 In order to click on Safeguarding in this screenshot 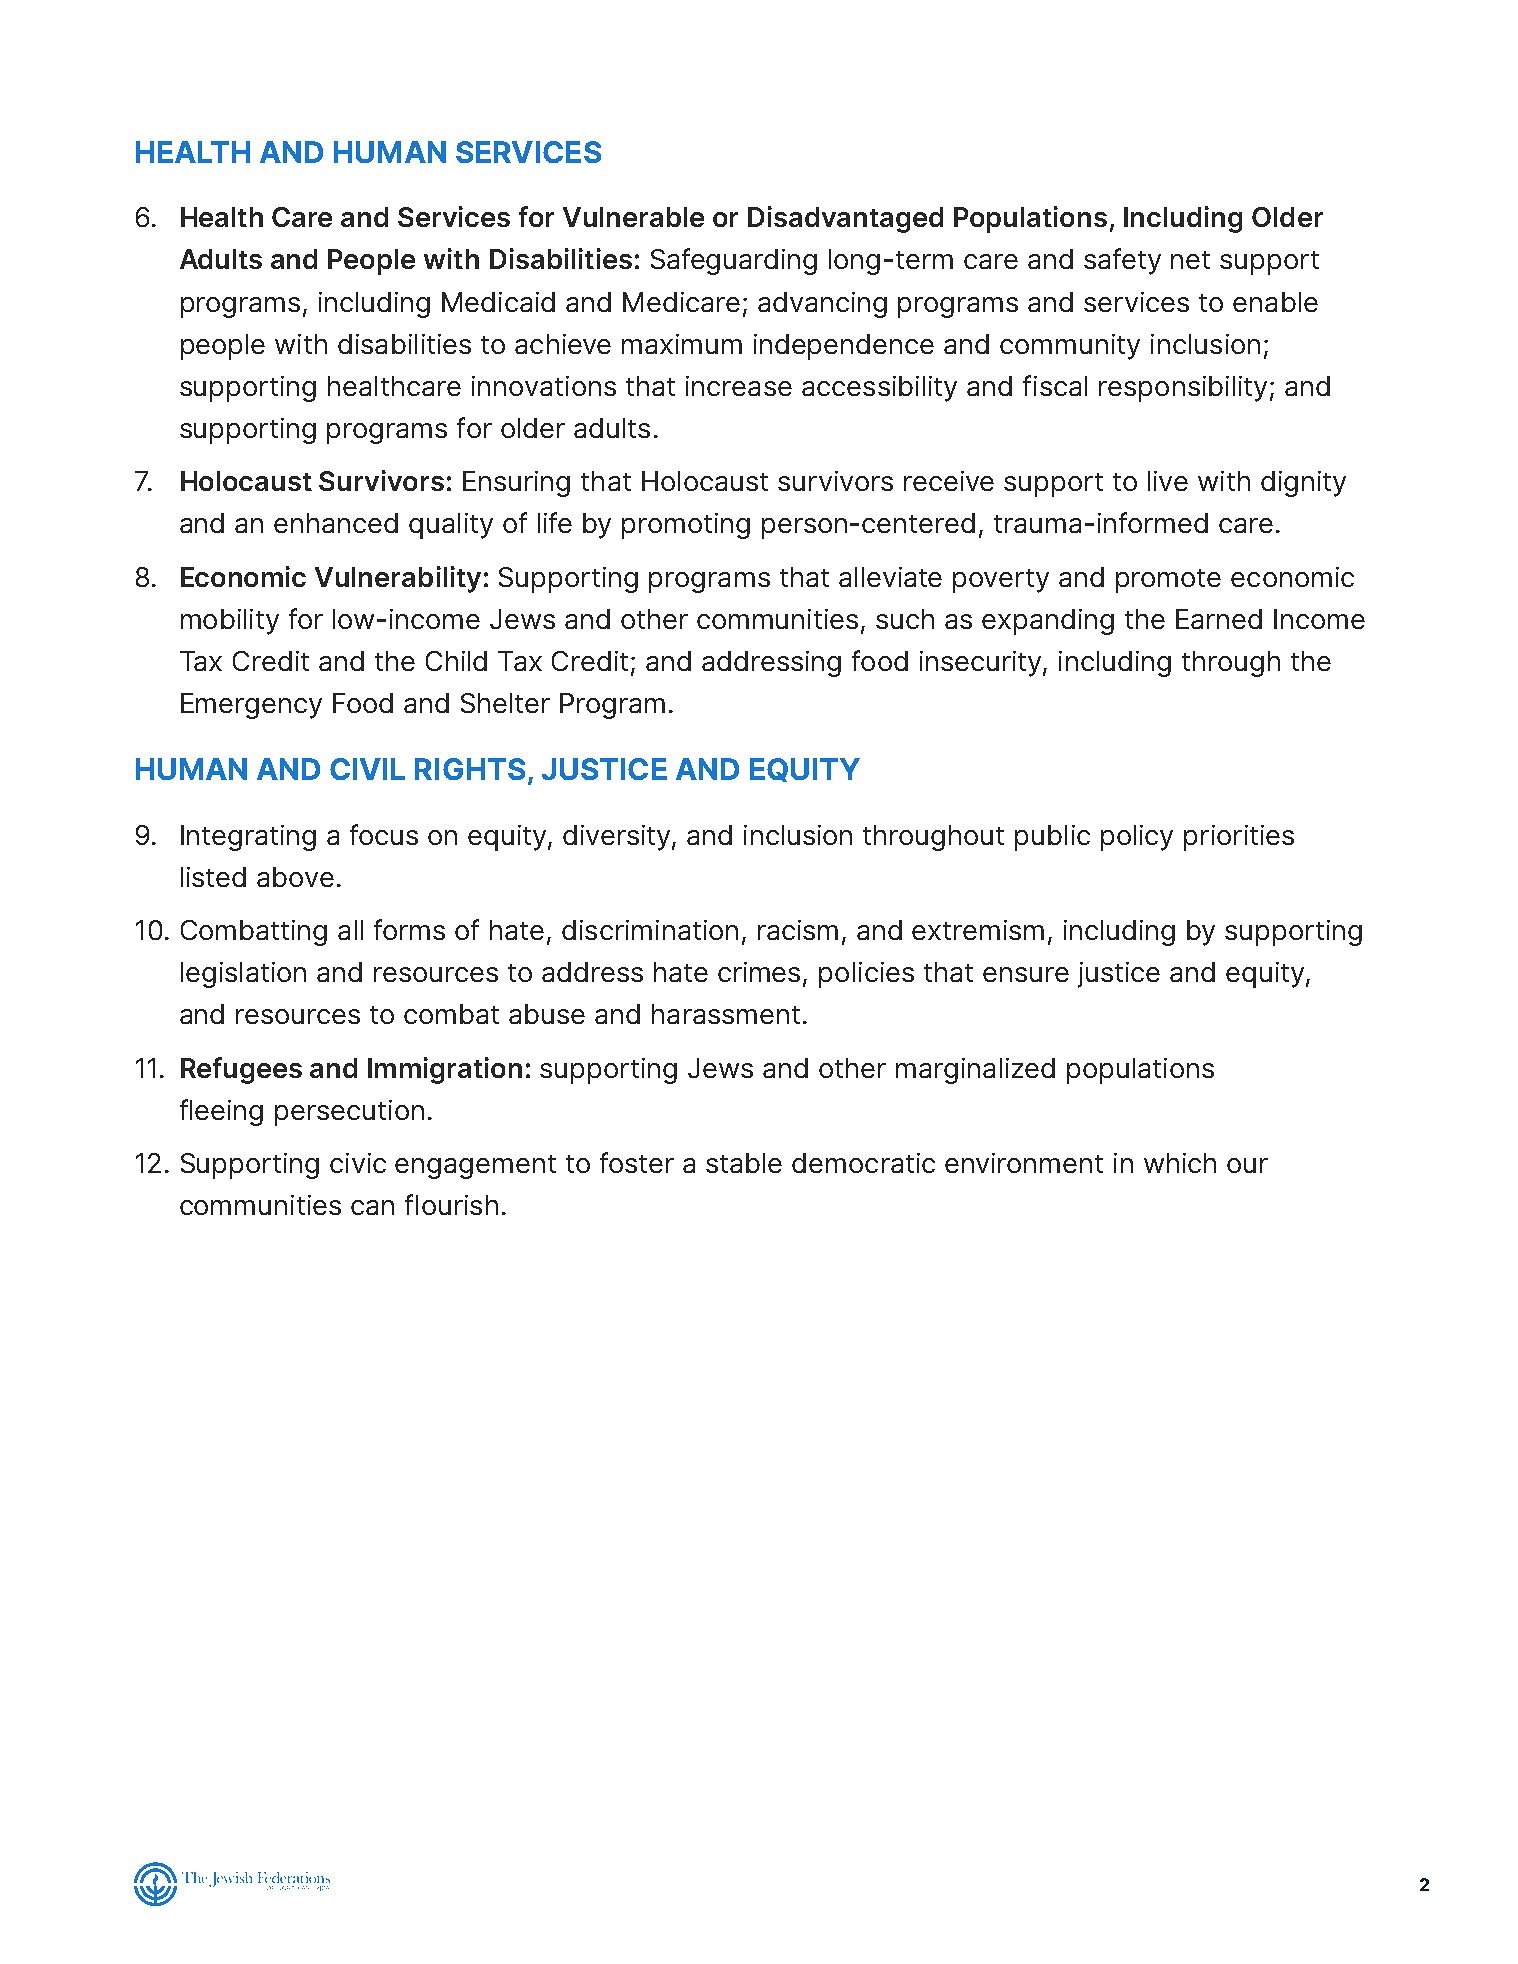, I will do `click(734, 261)`.
